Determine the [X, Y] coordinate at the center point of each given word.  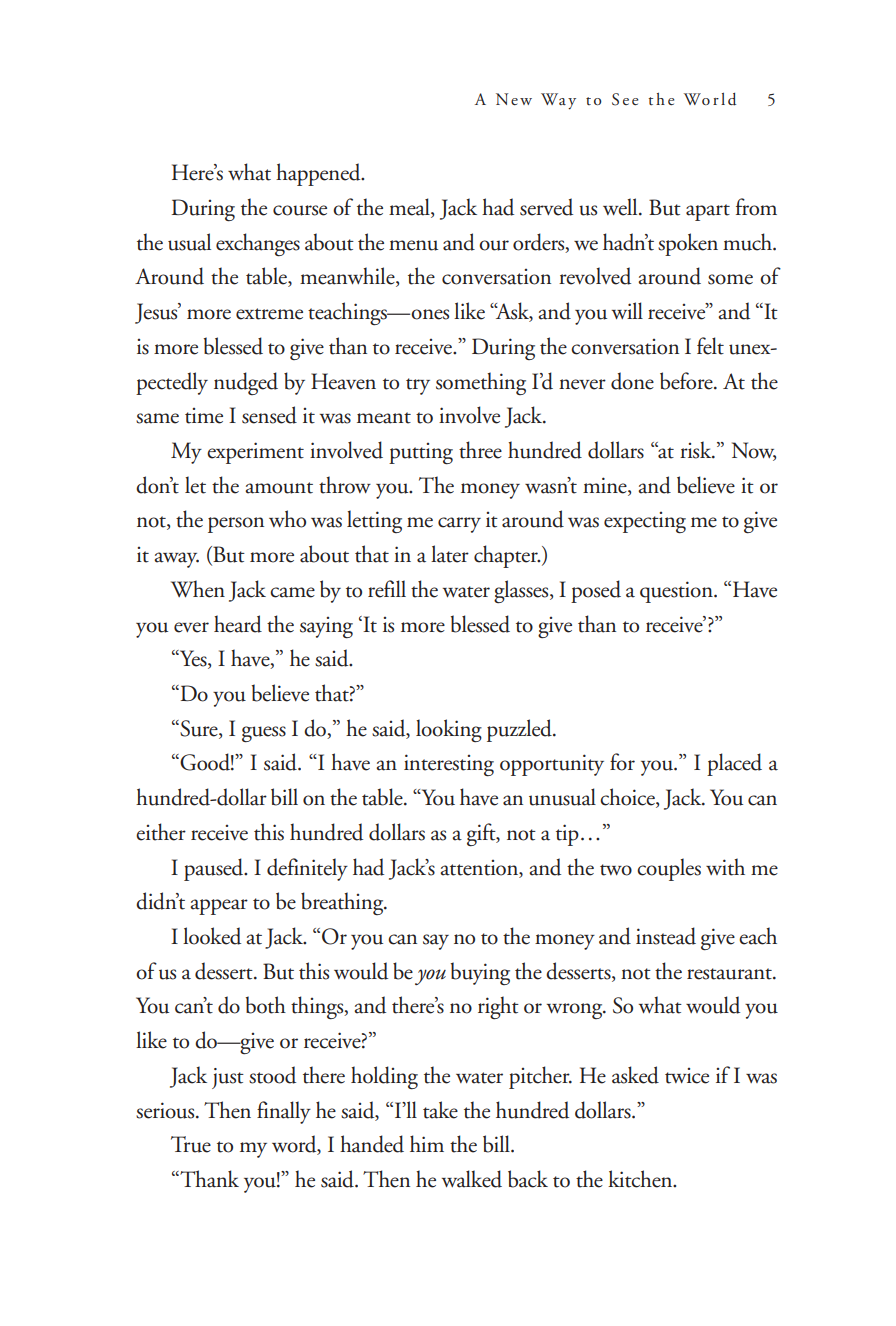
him [427, 1143]
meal [410, 208]
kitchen [641, 1179]
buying [480, 973]
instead [666, 936]
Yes [193, 659]
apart [708, 212]
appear [219, 907]
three [480, 450]
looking [449, 730]
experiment [255, 453]
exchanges [258, 244]
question [677, 592]
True [191, 1144]
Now [754, 451]
